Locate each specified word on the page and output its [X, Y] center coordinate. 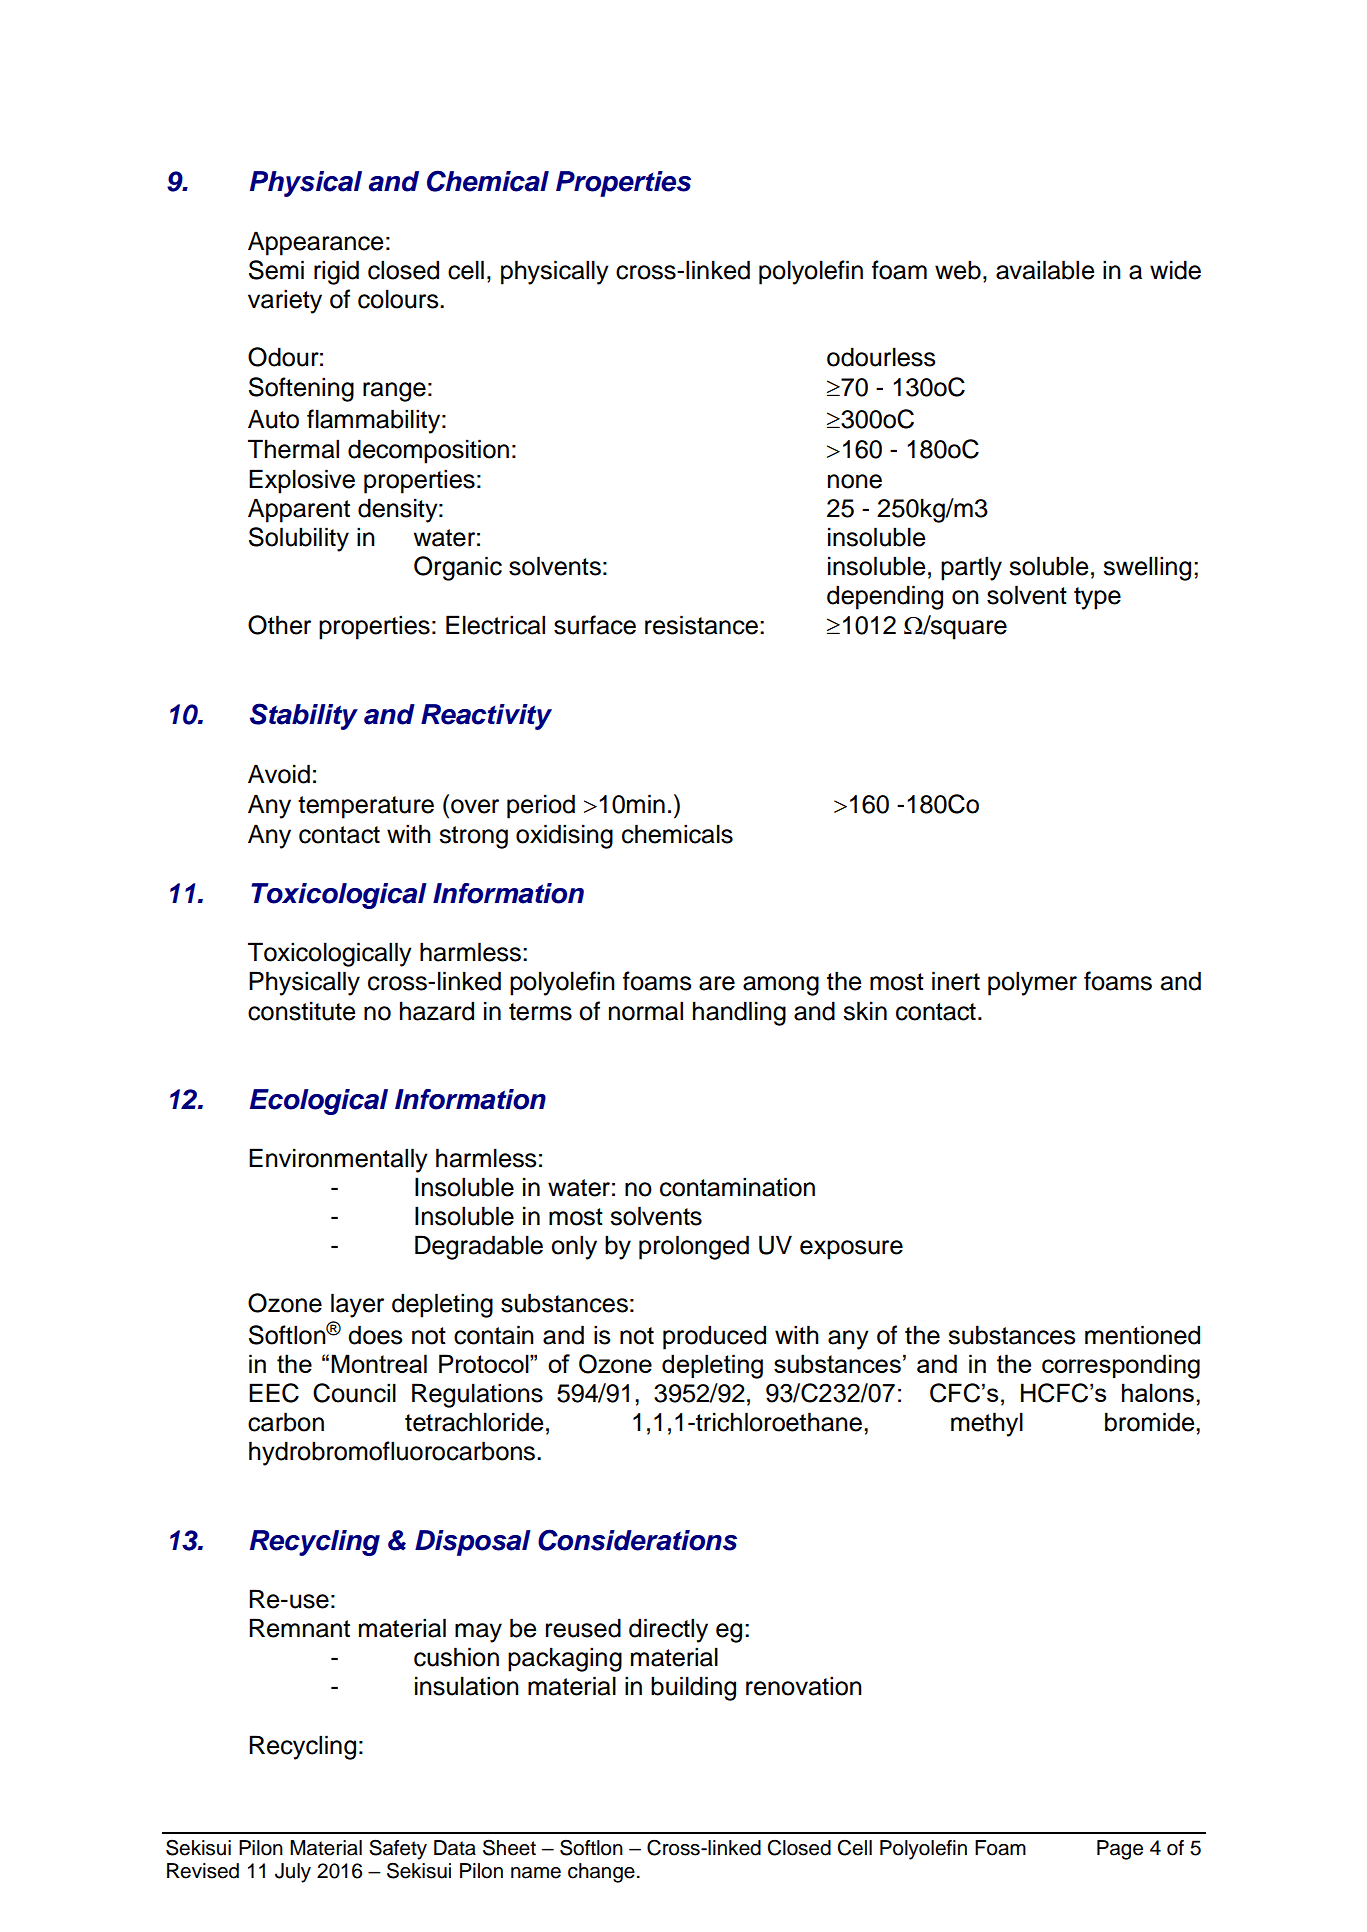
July [293, 1873]
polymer [1032, 983]
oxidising [564, 836]
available [1045, 270]
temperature [366, 807]
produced [714, 1337]
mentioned [1142, 1335]
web [958, 270]
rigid [336, 272]
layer [357, 1305]
